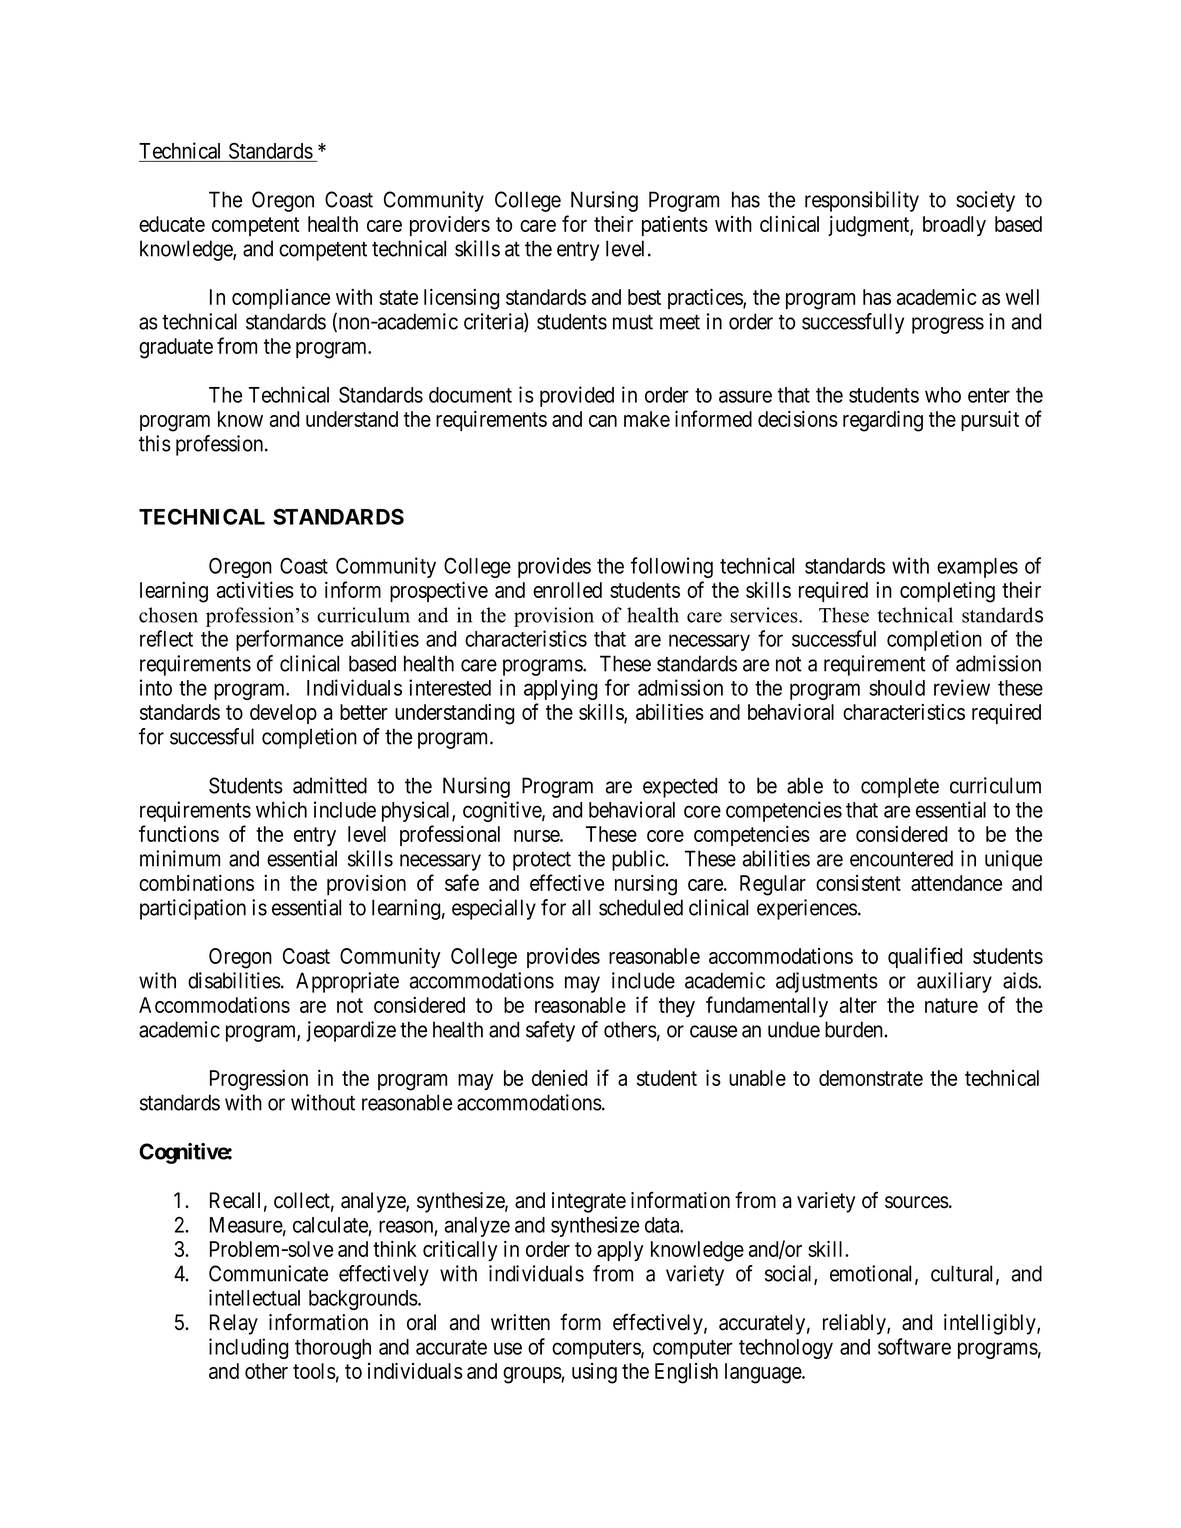  I want to click on software, so click(914, 1346).
